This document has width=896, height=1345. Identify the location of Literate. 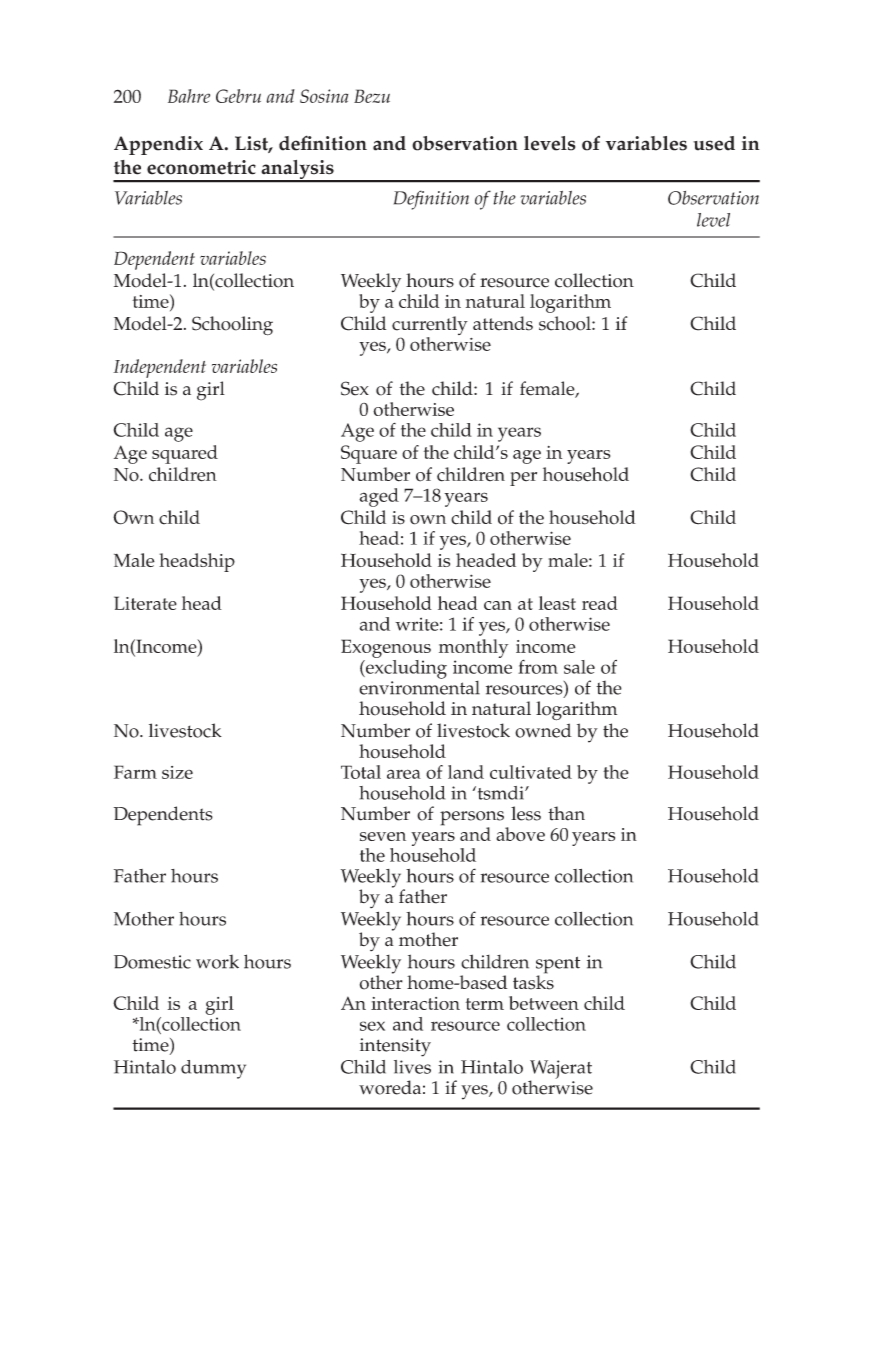
(145, 603).
